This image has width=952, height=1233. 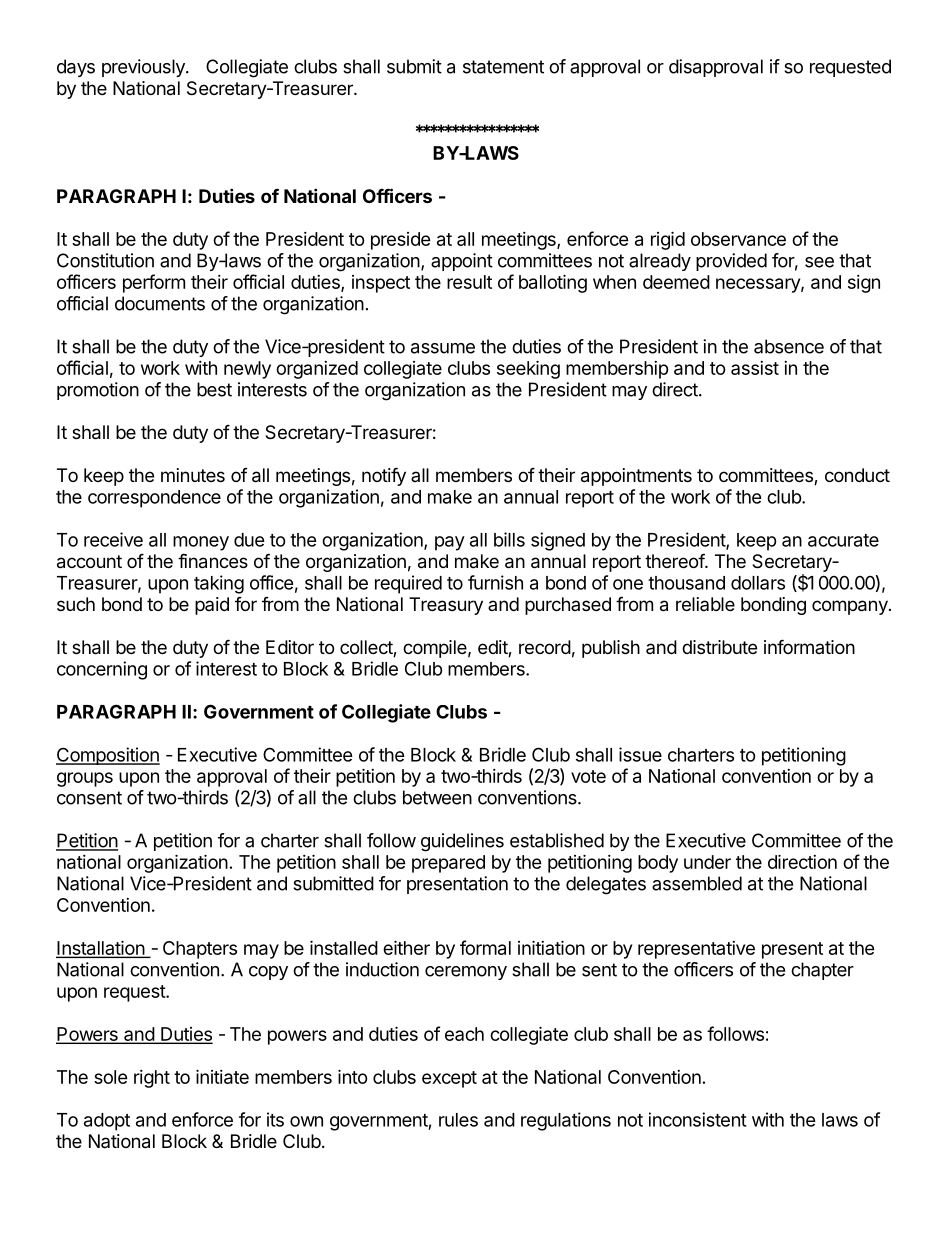 I want to click on absence, so click(x=789, y=346).
